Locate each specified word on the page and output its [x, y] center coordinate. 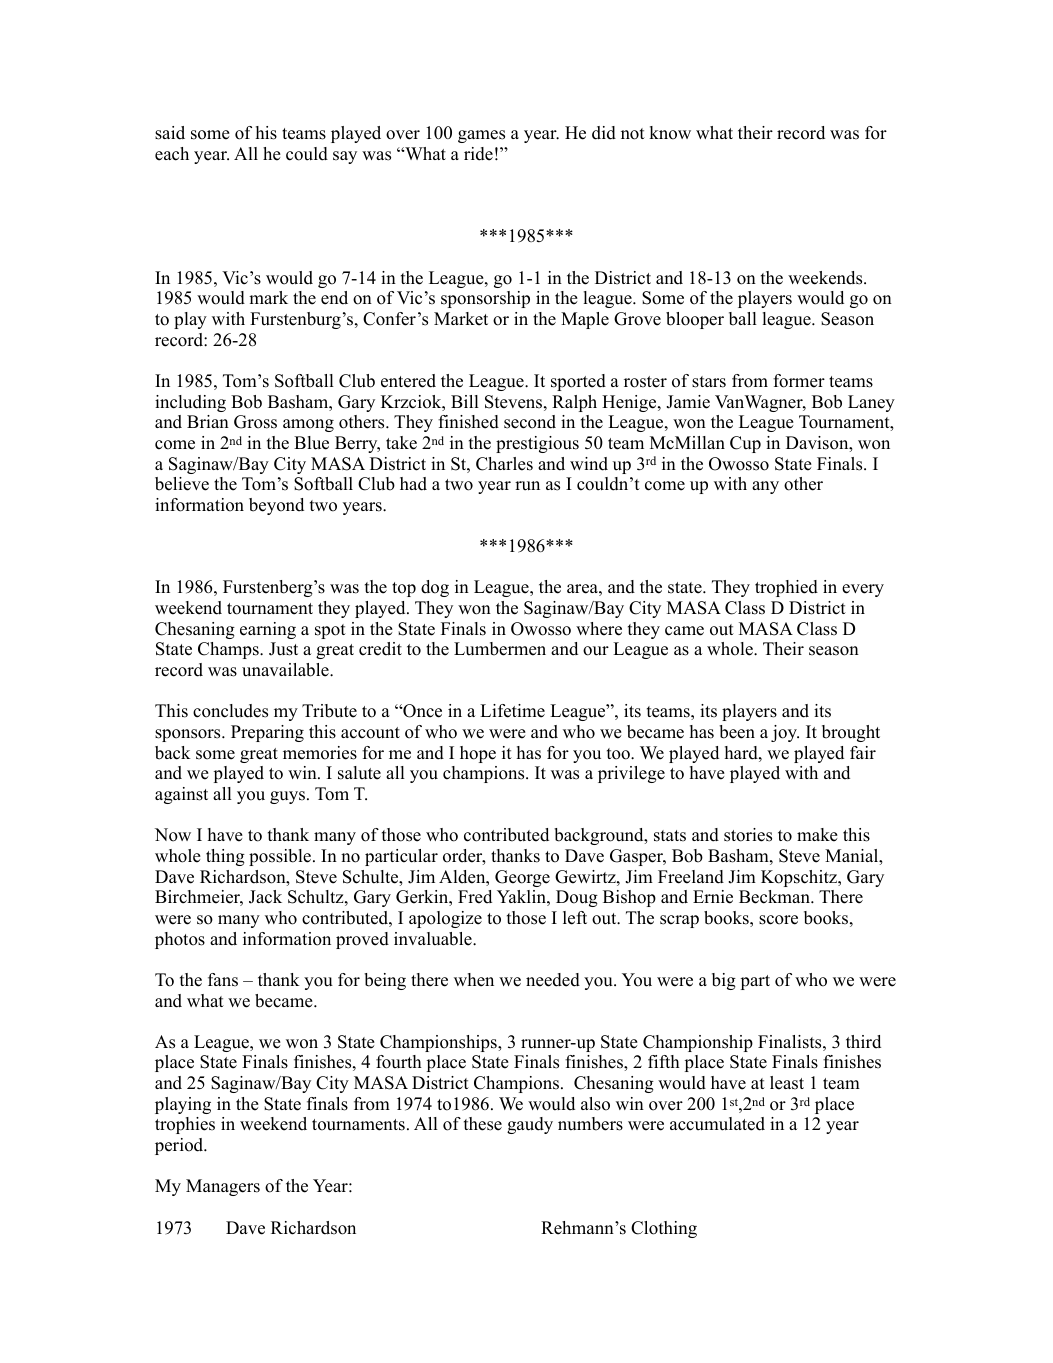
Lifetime [512, 711]
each [172, 154]
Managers [223, 1187]
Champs [229, 650]
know [670, 133]
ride [478, 154]
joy [785, 733]
